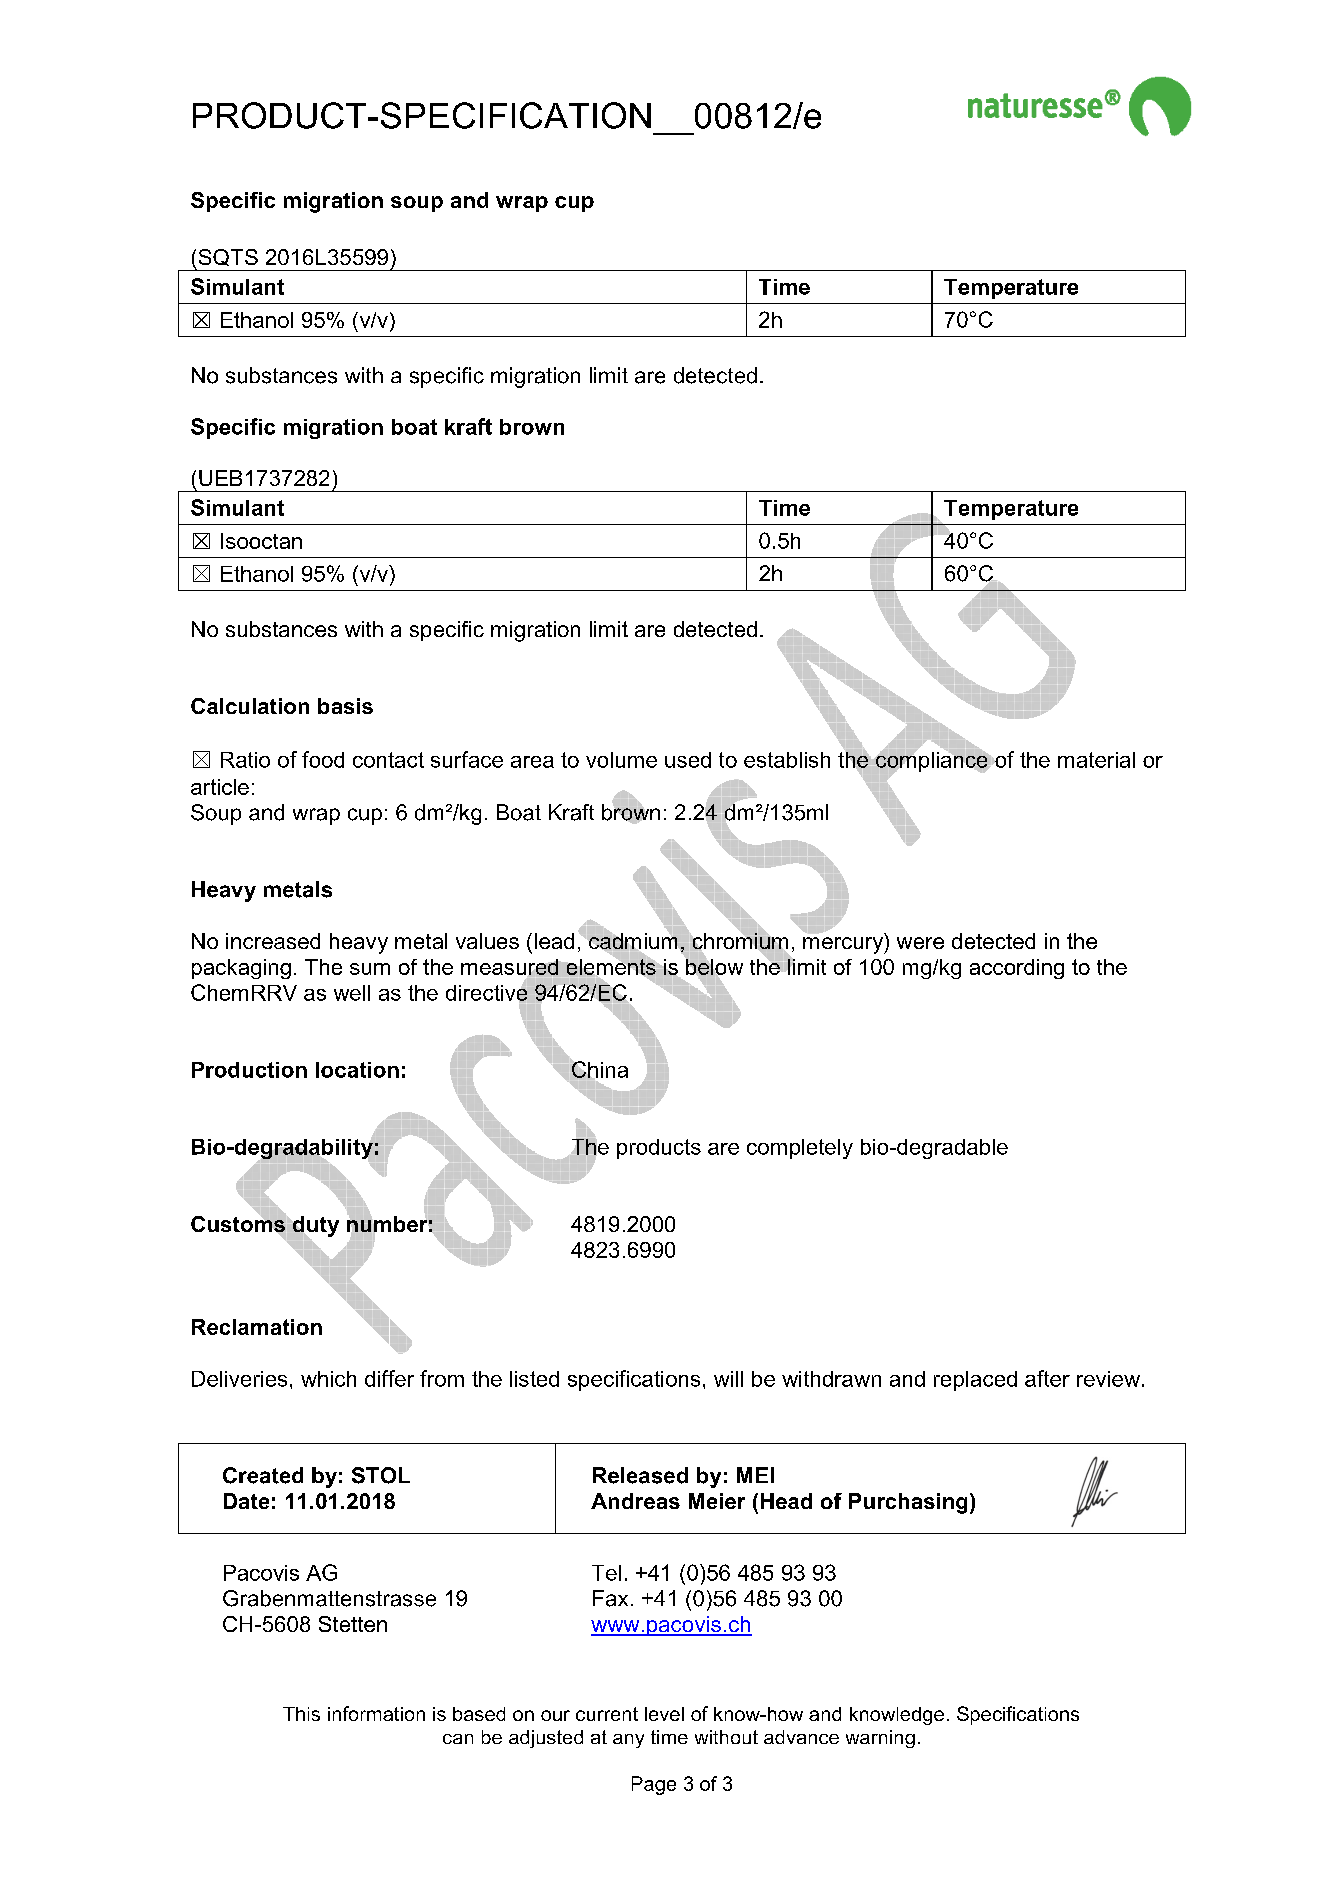  Describe the element at coordinates (323, 759) in the document. I see `food` at that location.
